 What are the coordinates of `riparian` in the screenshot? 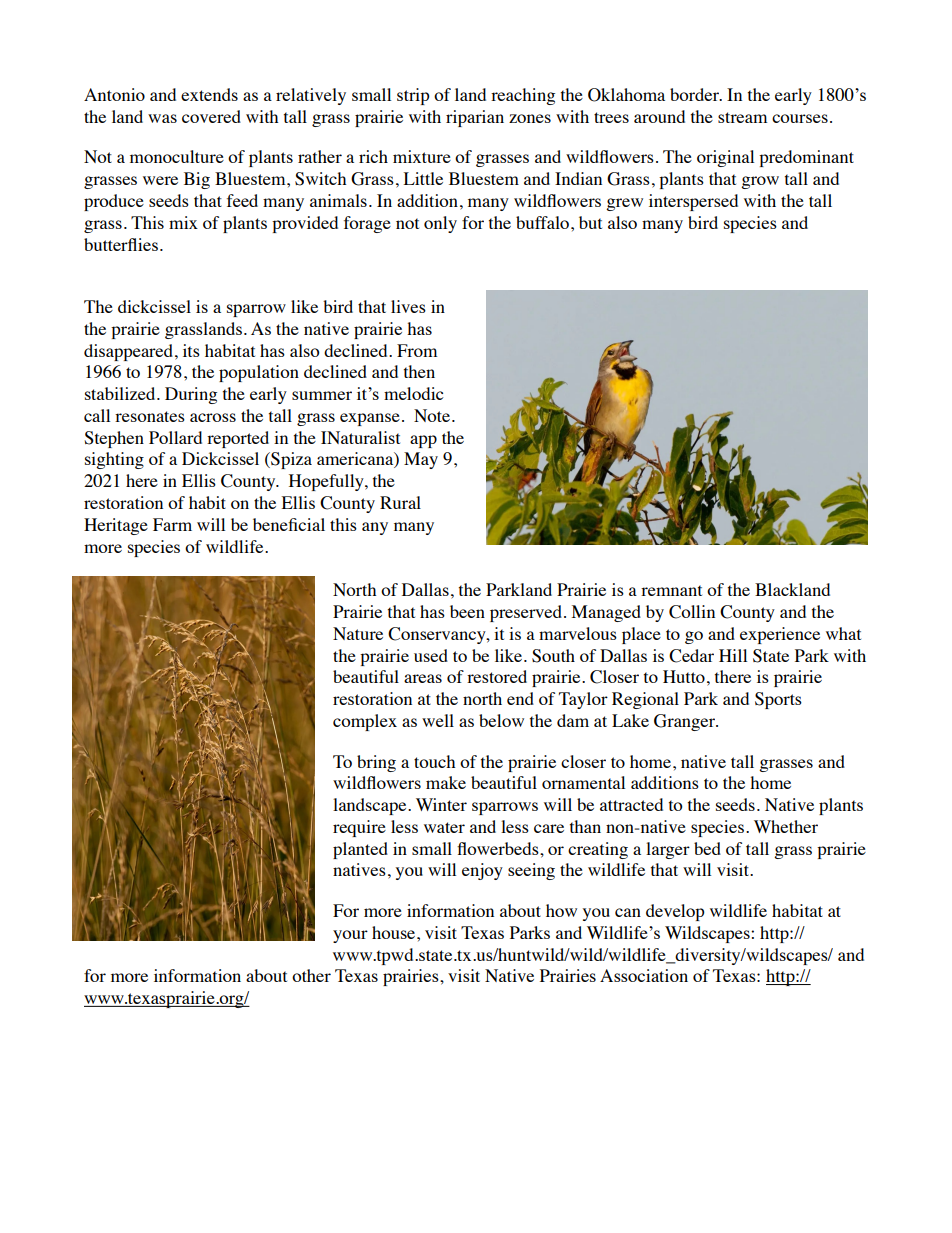 It's located at (475, 118).
